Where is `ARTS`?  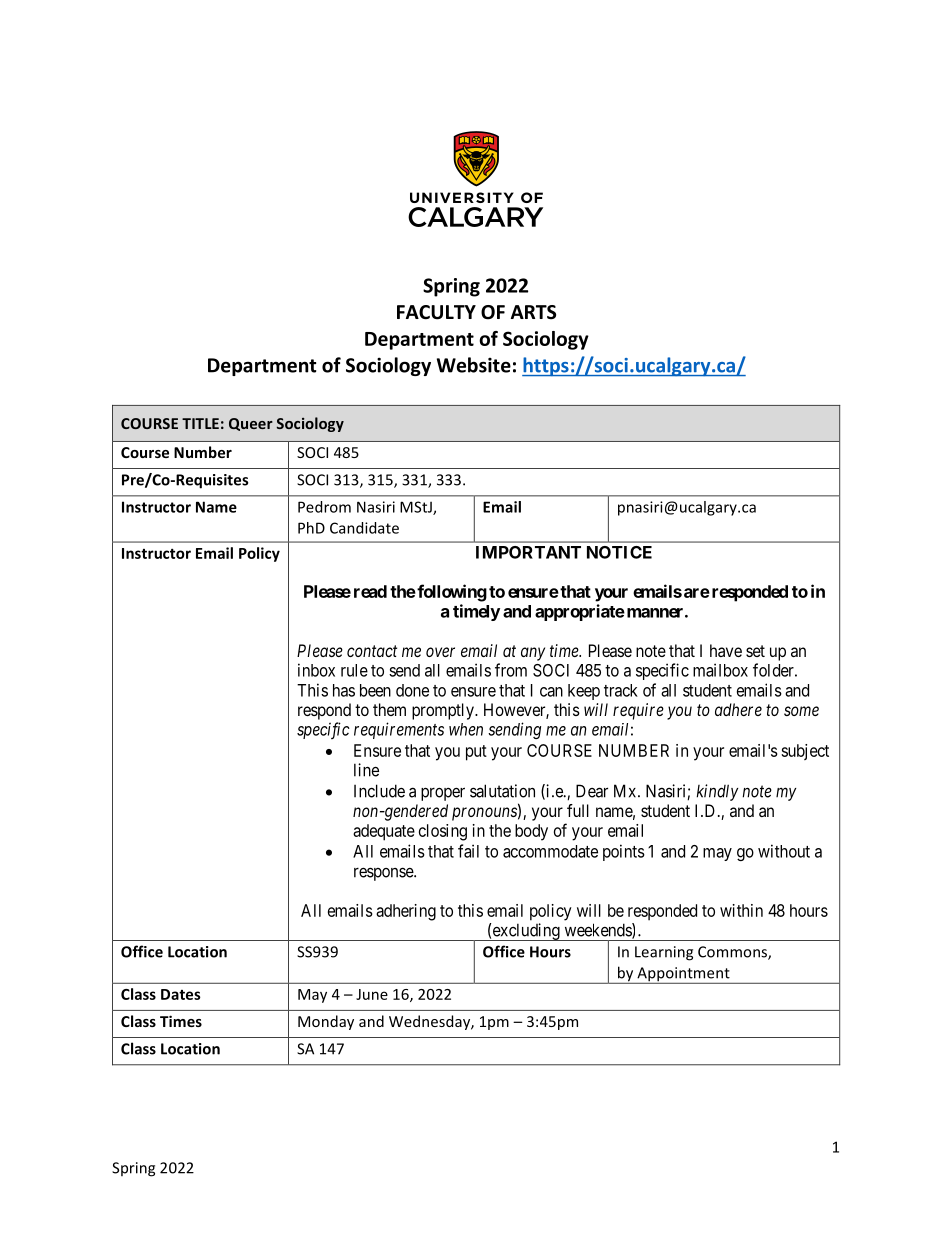
ARTS is located at coordinates (533, 312).
